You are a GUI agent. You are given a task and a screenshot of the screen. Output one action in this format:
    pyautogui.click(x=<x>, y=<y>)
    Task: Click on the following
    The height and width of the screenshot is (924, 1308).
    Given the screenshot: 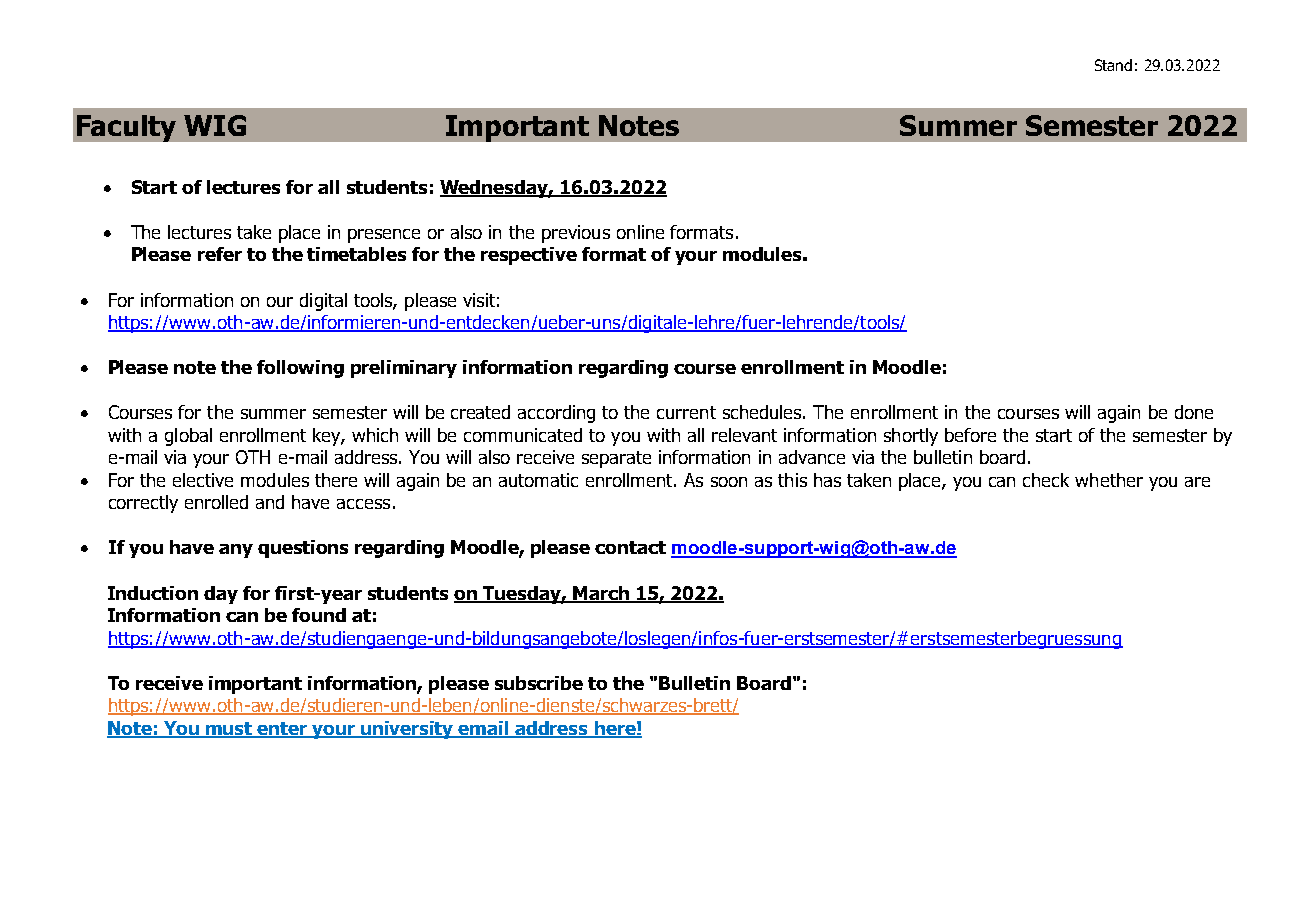 What is the action you would take?
    pyautogui.click(x=300, y=369)
